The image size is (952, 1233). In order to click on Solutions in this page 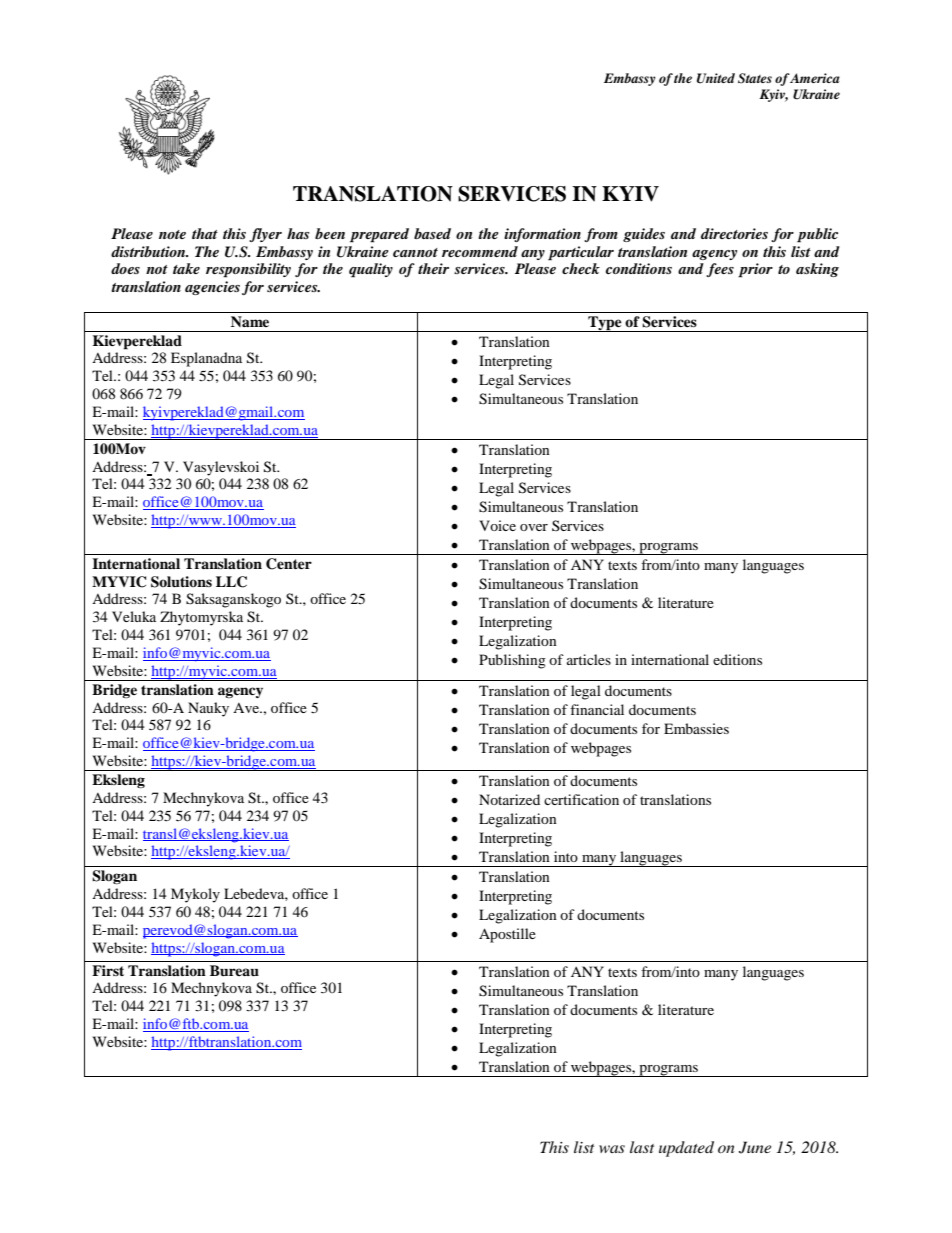, I will do `click(181, 582)`.
